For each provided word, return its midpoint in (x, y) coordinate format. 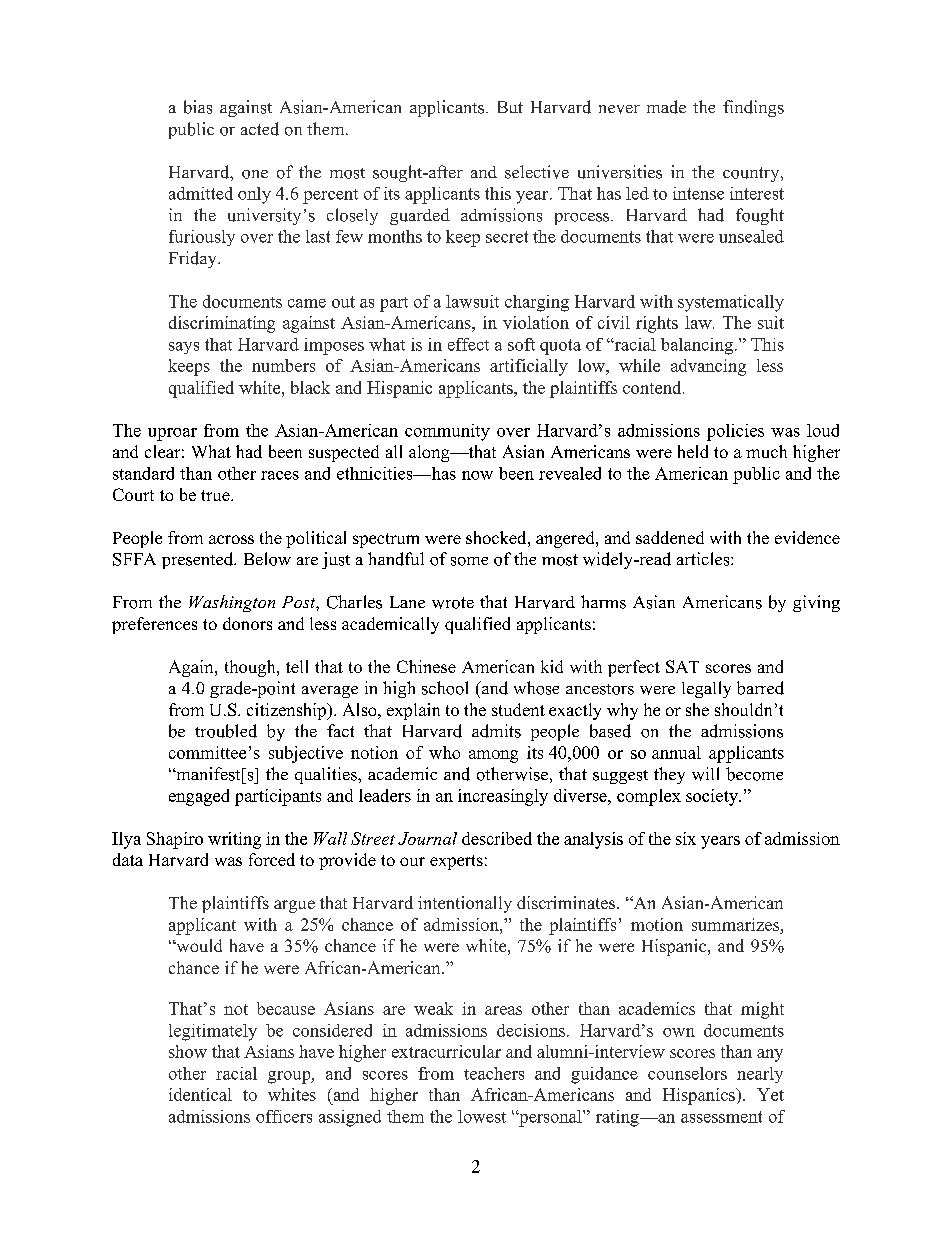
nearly (760, 1075)
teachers (494, 1073)
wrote (453, 603)
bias (198, 107)
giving (816, 603)
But (510, 107)
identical (200, 1094)
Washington (232, 603)
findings (753, 108)
